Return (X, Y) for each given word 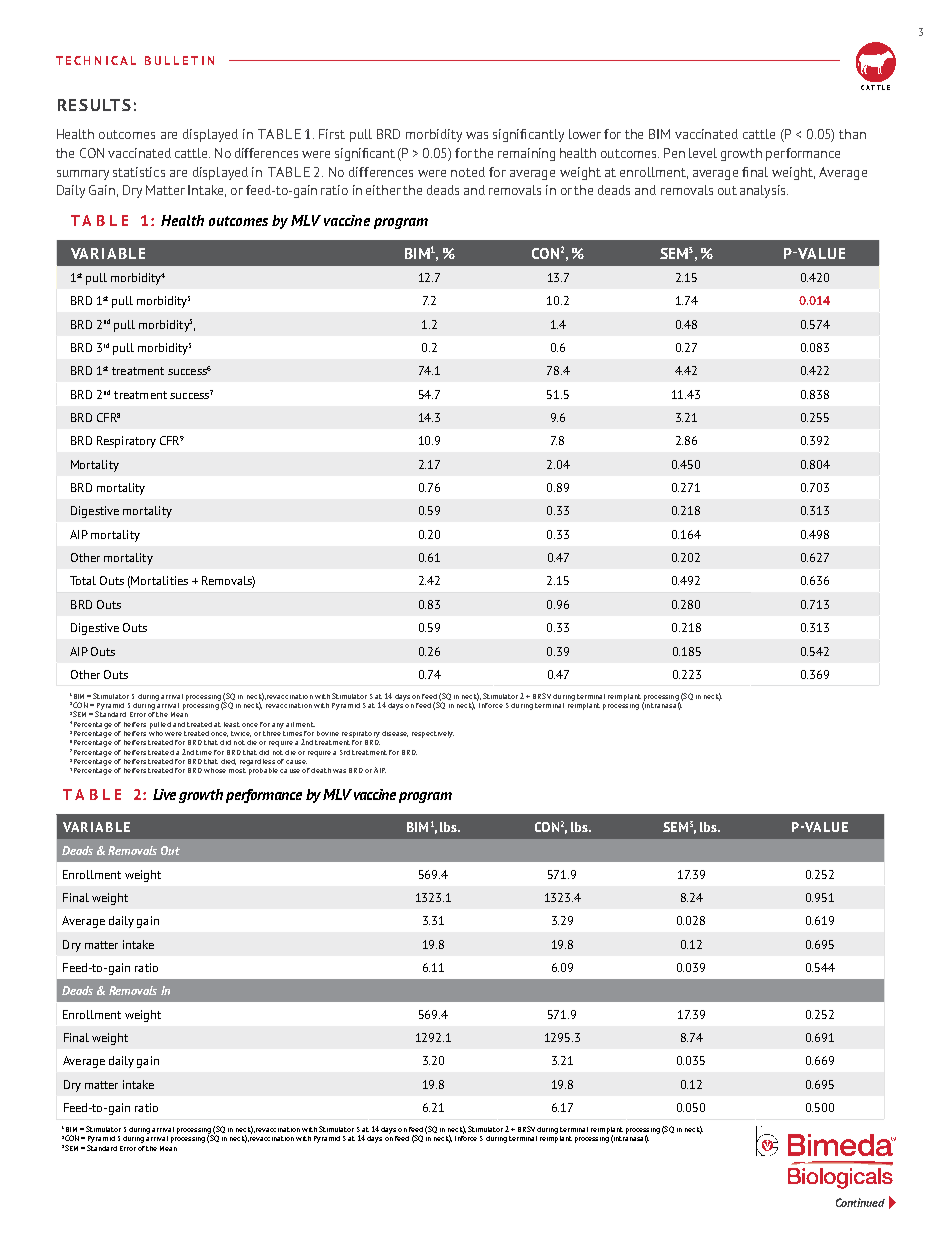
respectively (433, 734)
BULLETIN (179, 60)
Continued (860, 1202)
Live (164, 794)
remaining (526, 154)
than (852, 134)
